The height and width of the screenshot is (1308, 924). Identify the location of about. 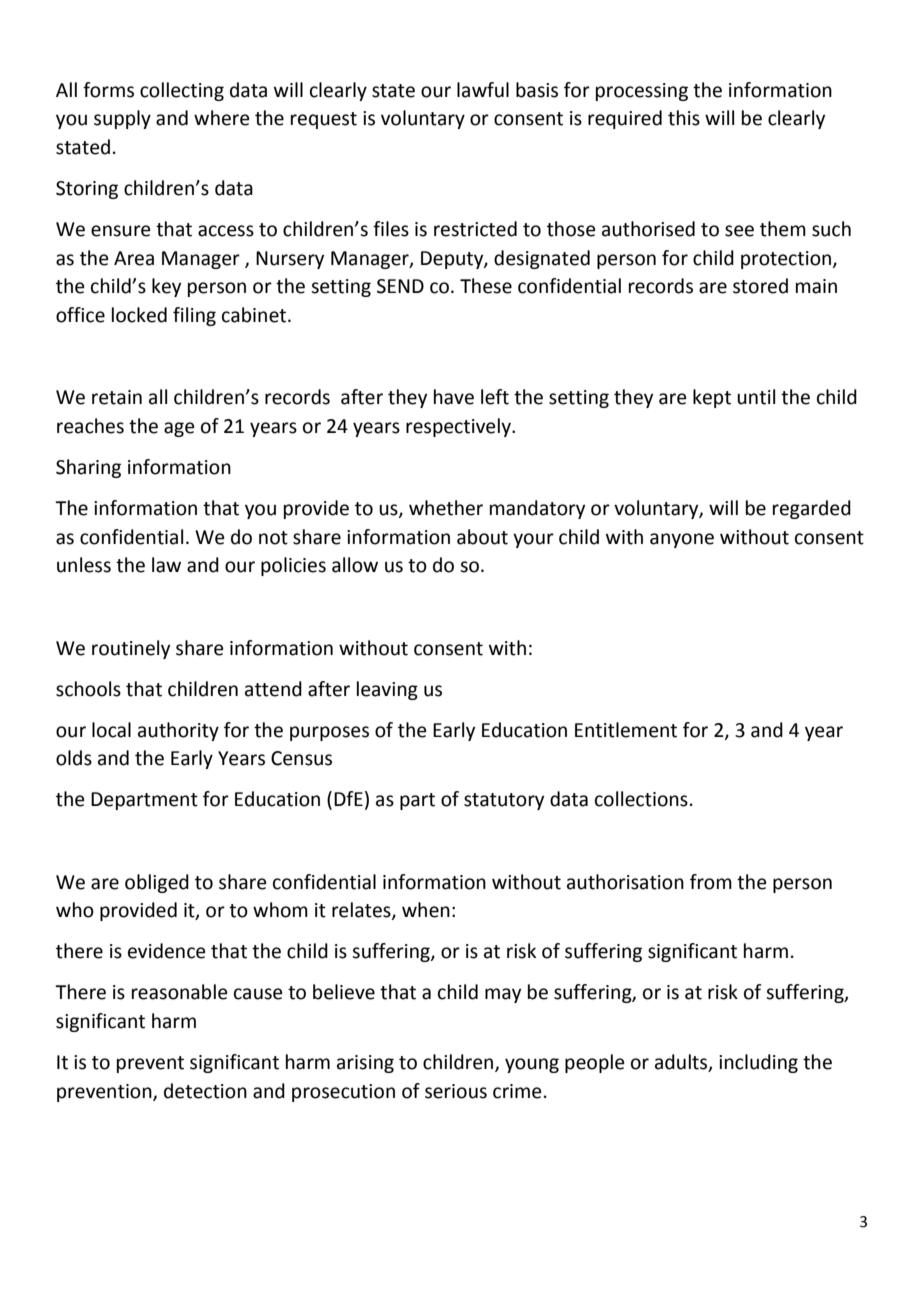
(482, 537).
